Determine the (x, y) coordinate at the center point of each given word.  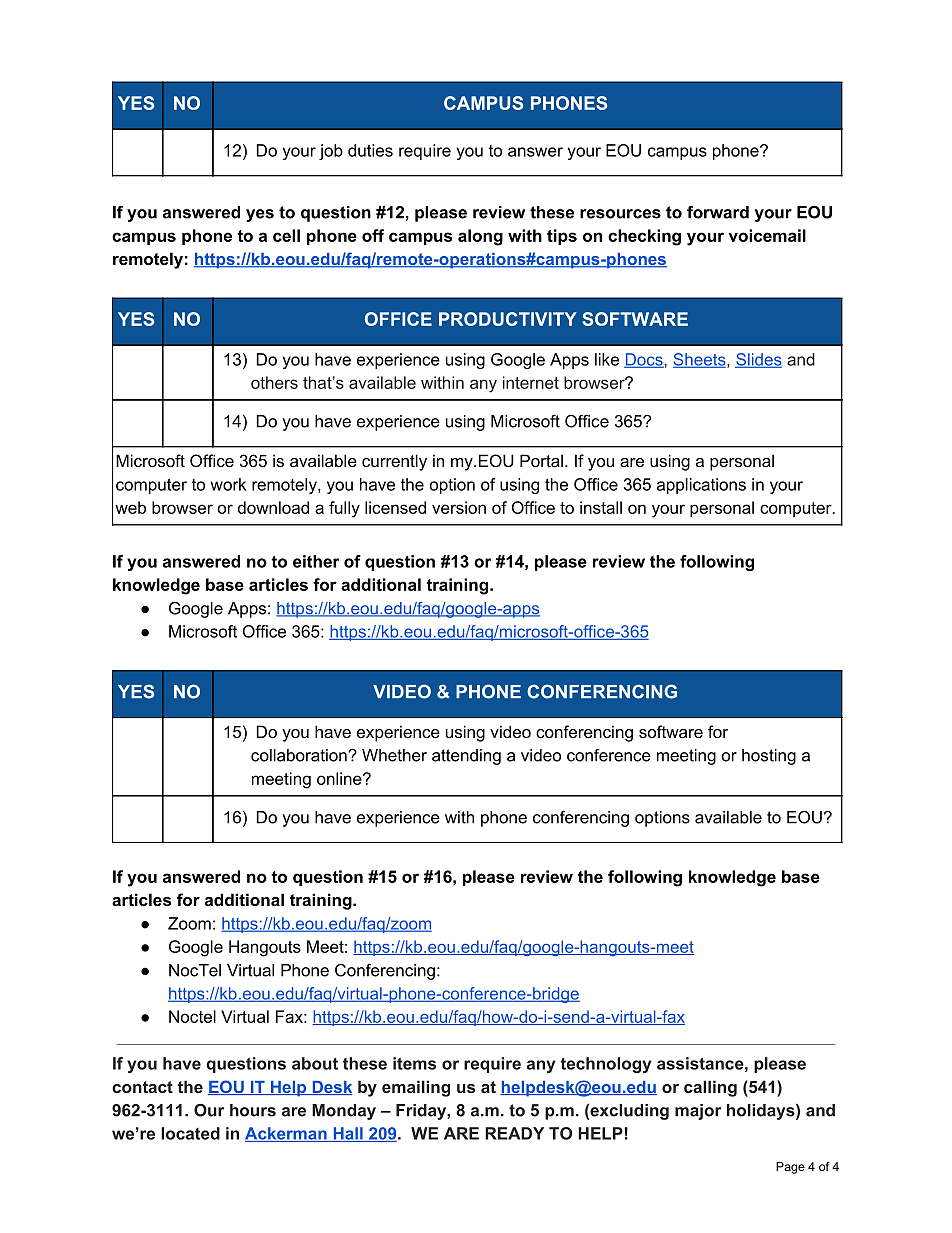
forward (718, 212)
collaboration (300, 755)
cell (286, 235)
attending (466, 757)
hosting (769, 757)
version (459, 507)
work (228, 484)
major (698, 1112)
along (480, 237)
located (190, 1133)
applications (701, 486)
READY (514, 1133)
